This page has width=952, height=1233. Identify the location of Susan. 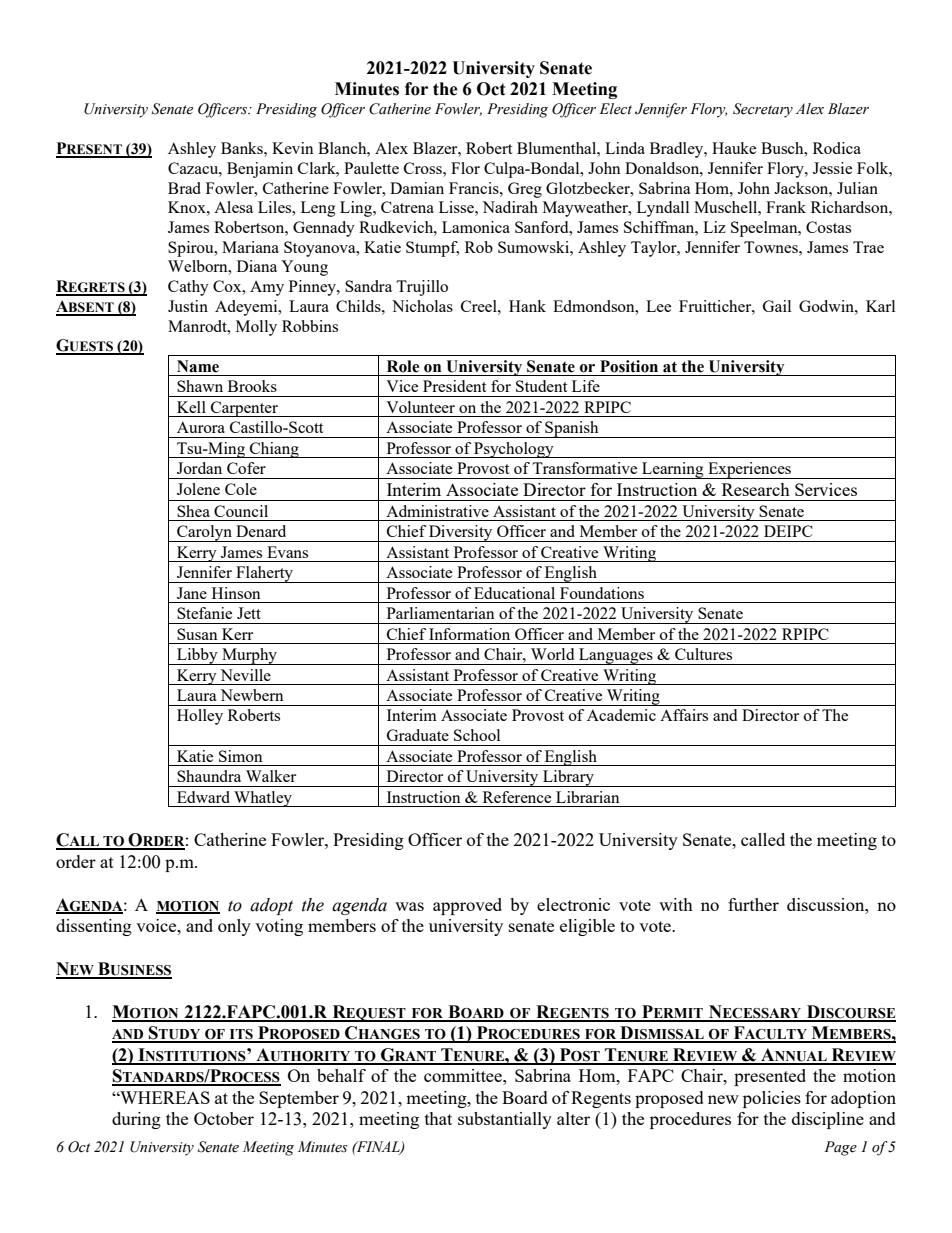
(197, 634).
